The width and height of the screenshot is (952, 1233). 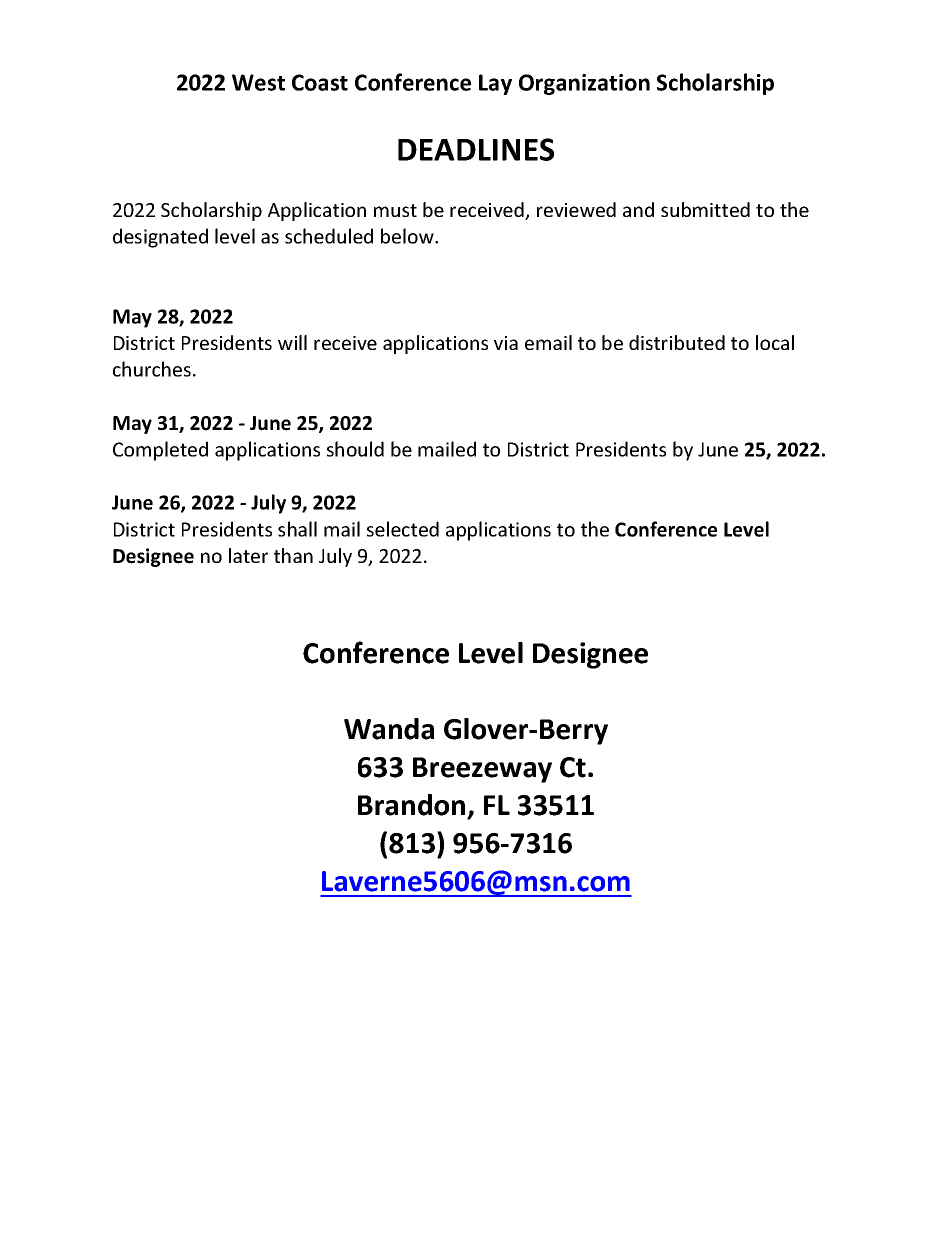 What do you see at coordinates (584, 84) in the screenshot?
I see `Organization` at bounding box center [584, 84].
